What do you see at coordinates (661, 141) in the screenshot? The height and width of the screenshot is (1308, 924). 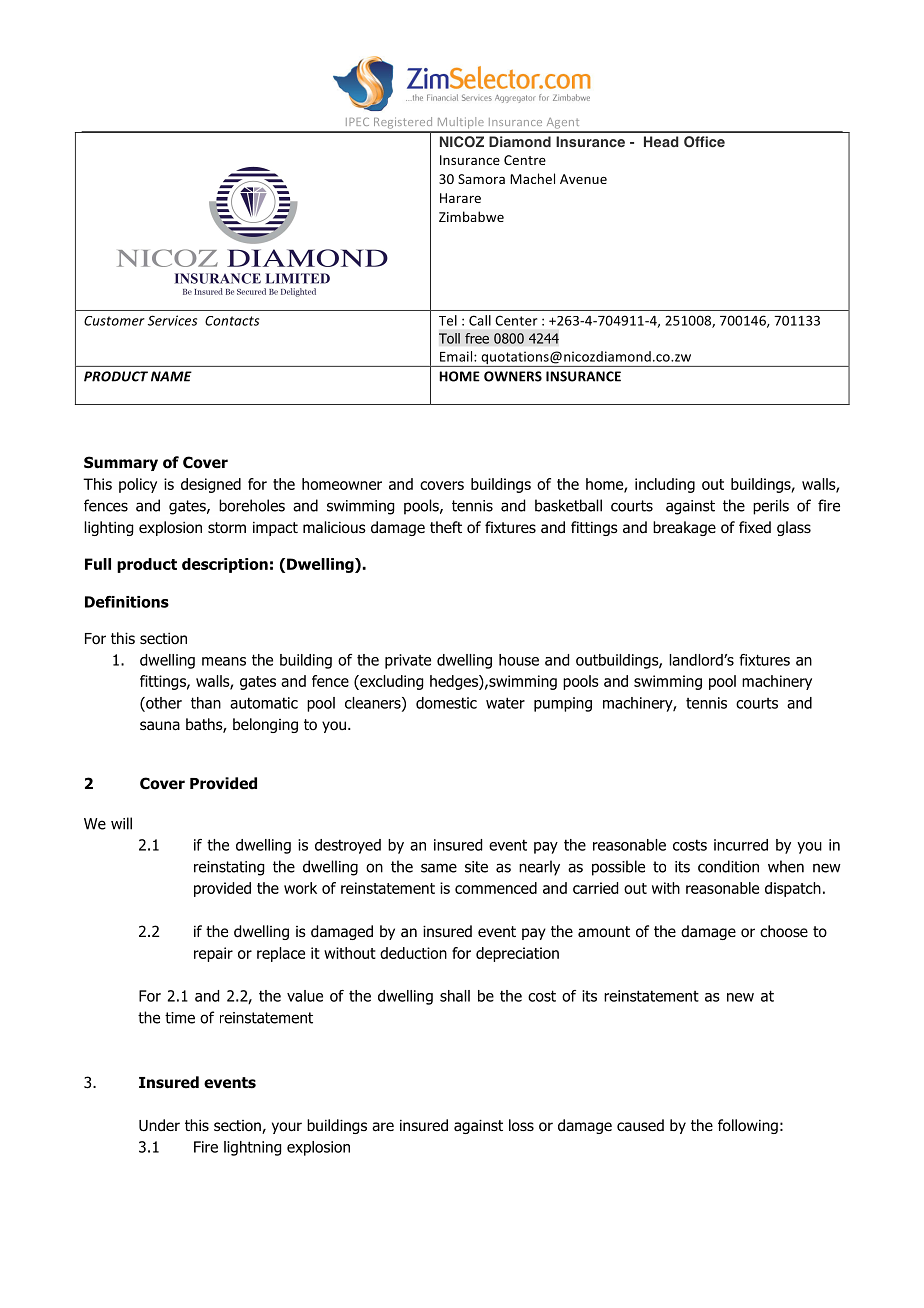 I see `Head` at bounding box center [661, 141].
